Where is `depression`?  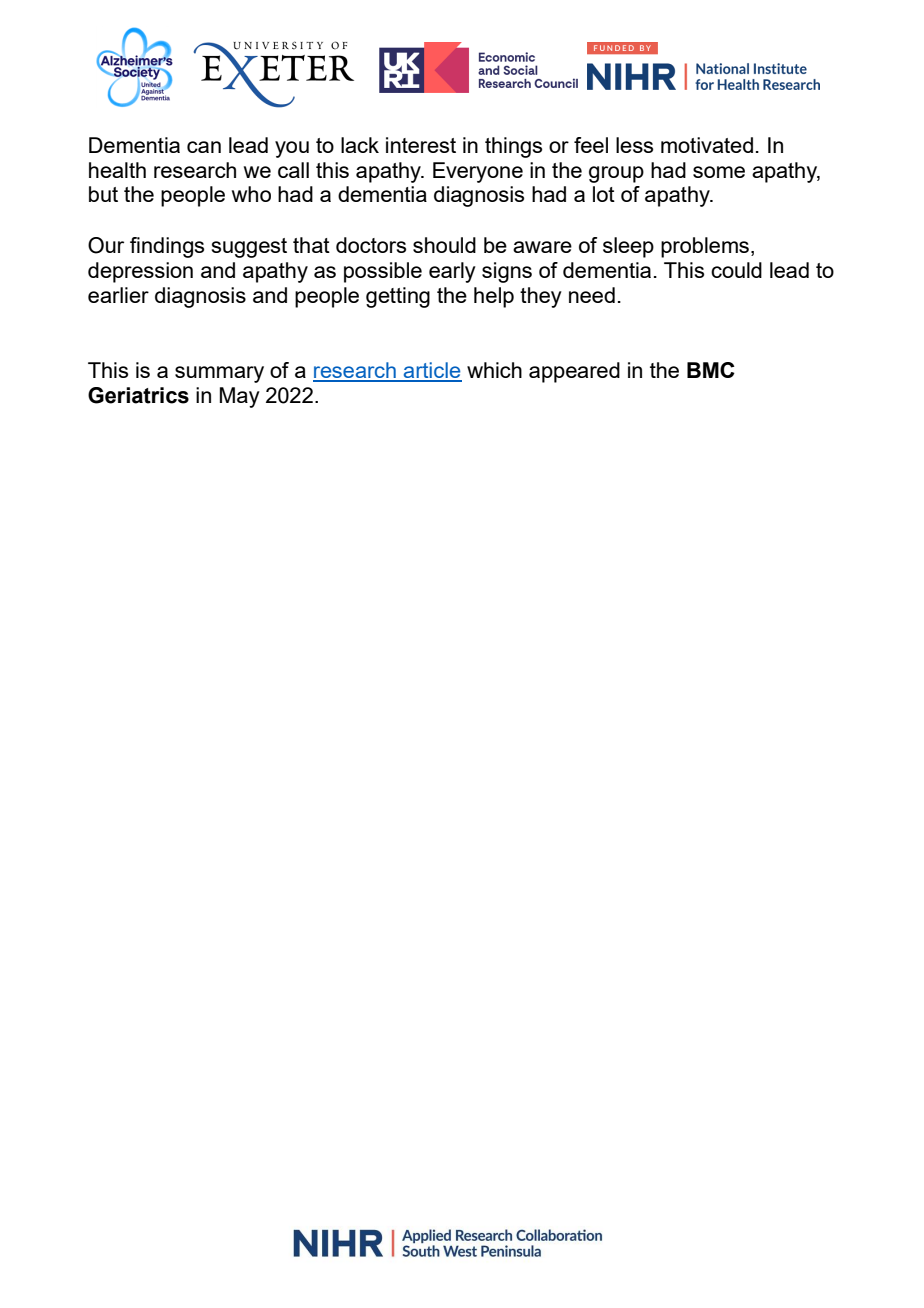 depression is located at coordinates (140, 272).
